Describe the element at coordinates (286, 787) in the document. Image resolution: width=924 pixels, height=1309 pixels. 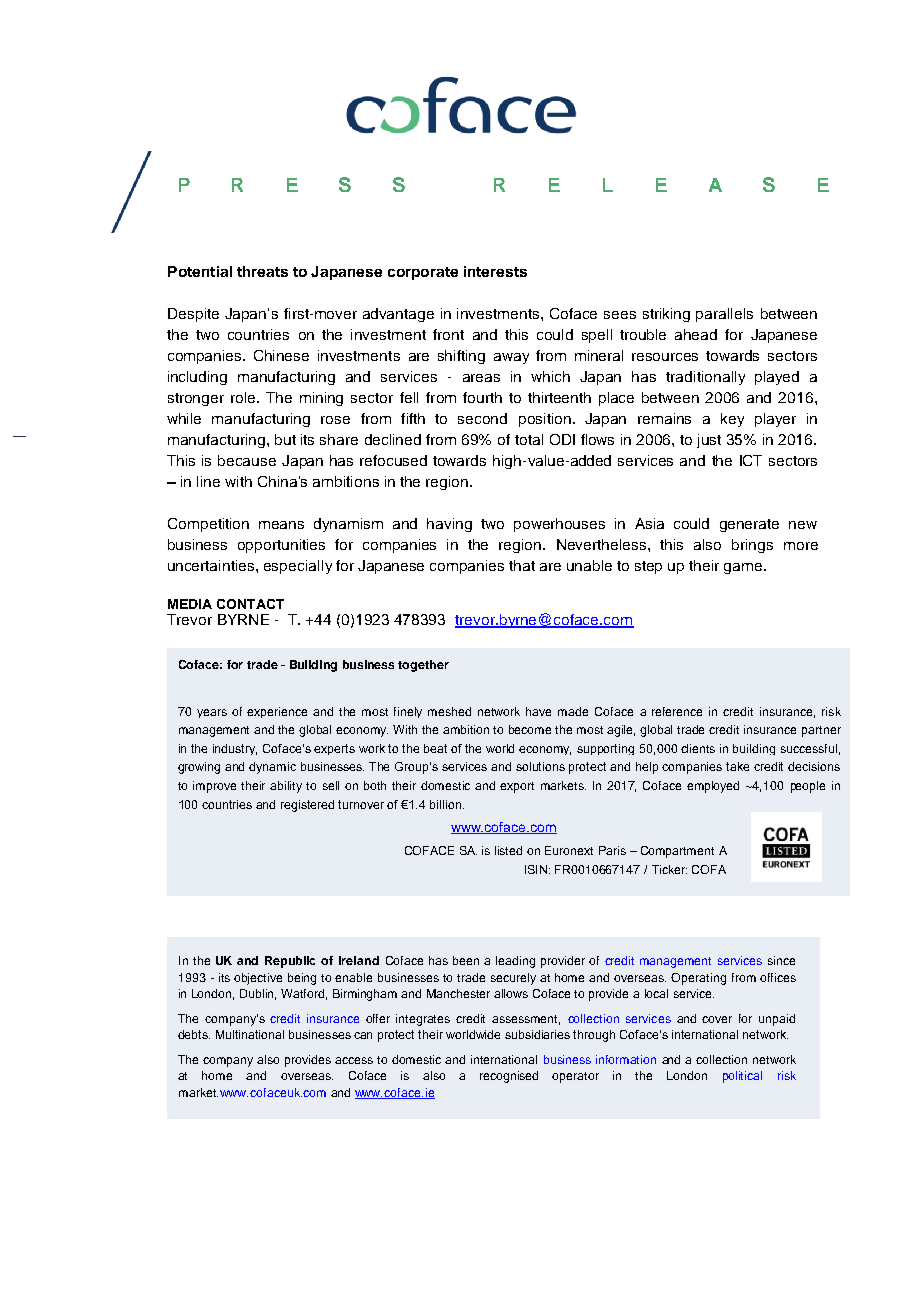
I see `ability` at that location.
